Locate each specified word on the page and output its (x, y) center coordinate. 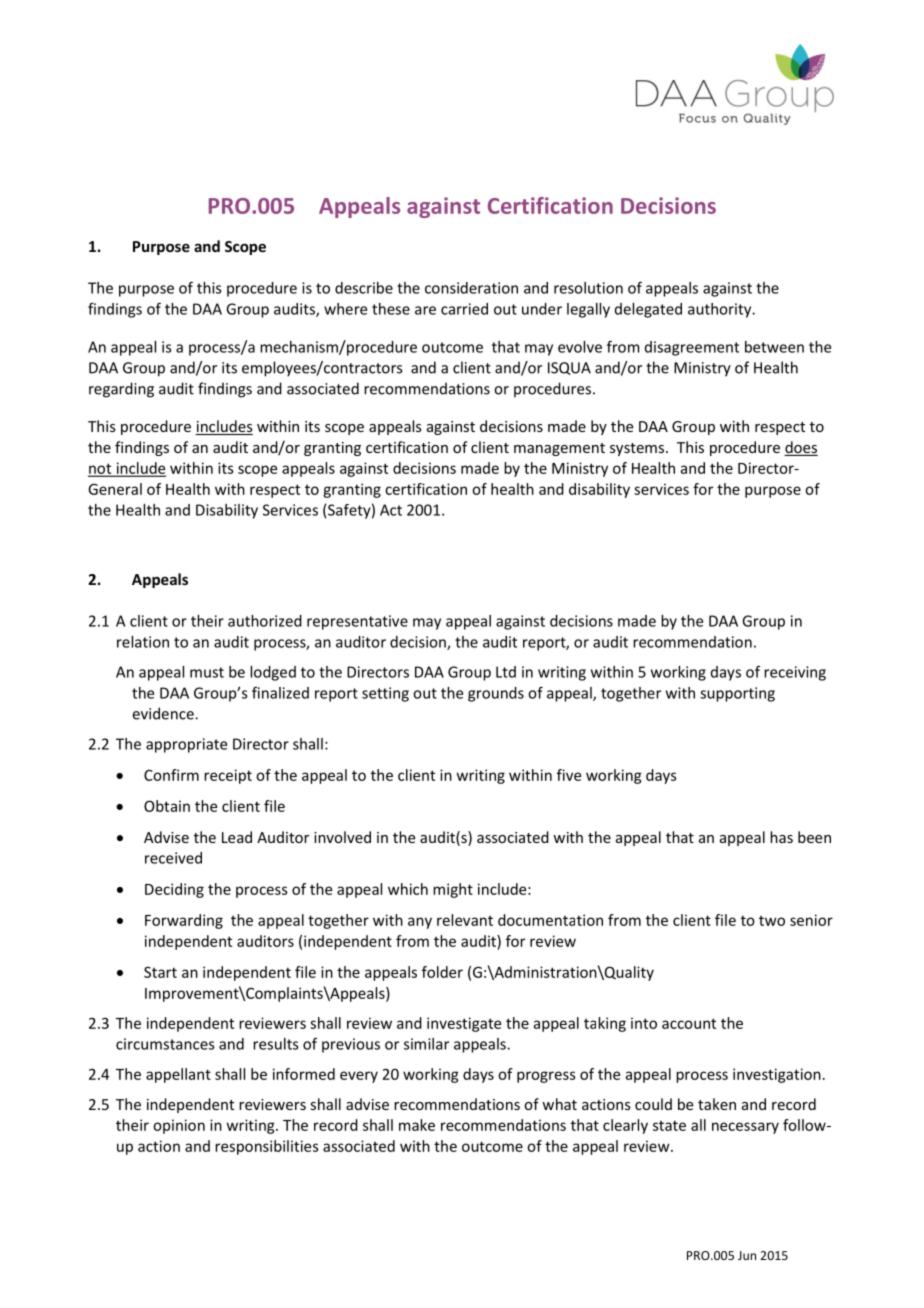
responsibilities (267, 1147)
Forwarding (184, 921)
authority (721, 310)
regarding (121, 390)
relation (143, 642)
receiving (795, 673)
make (417, 1125)
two (772, 921)
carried (464, 309)
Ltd (506, 672)
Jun (747, 1255)
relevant (465, 920)
